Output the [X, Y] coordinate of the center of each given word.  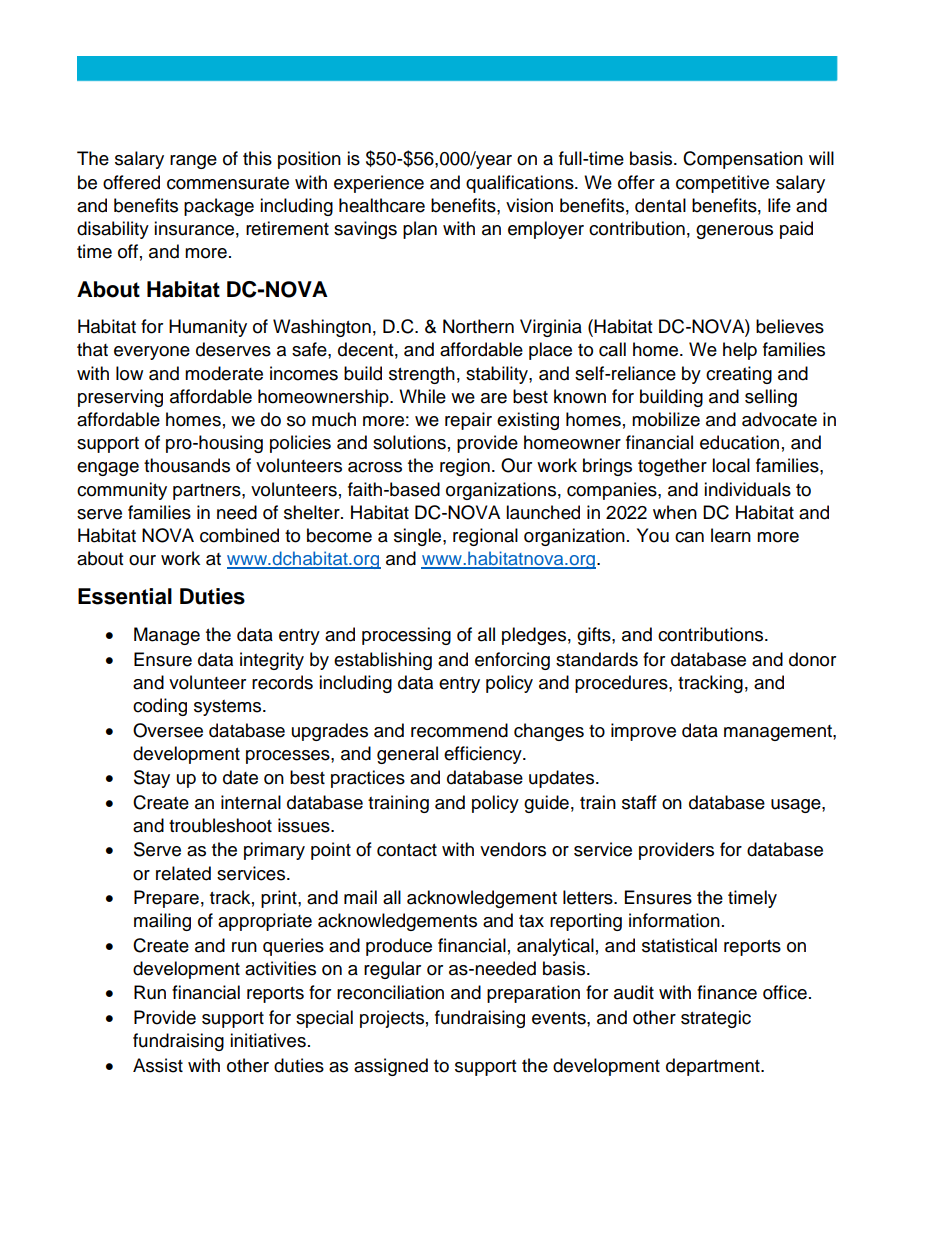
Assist [158, 1065]
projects [392, 1019]
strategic [716, 1019]
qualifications [521, 184]
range [193, 162]
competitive [722, 184]
